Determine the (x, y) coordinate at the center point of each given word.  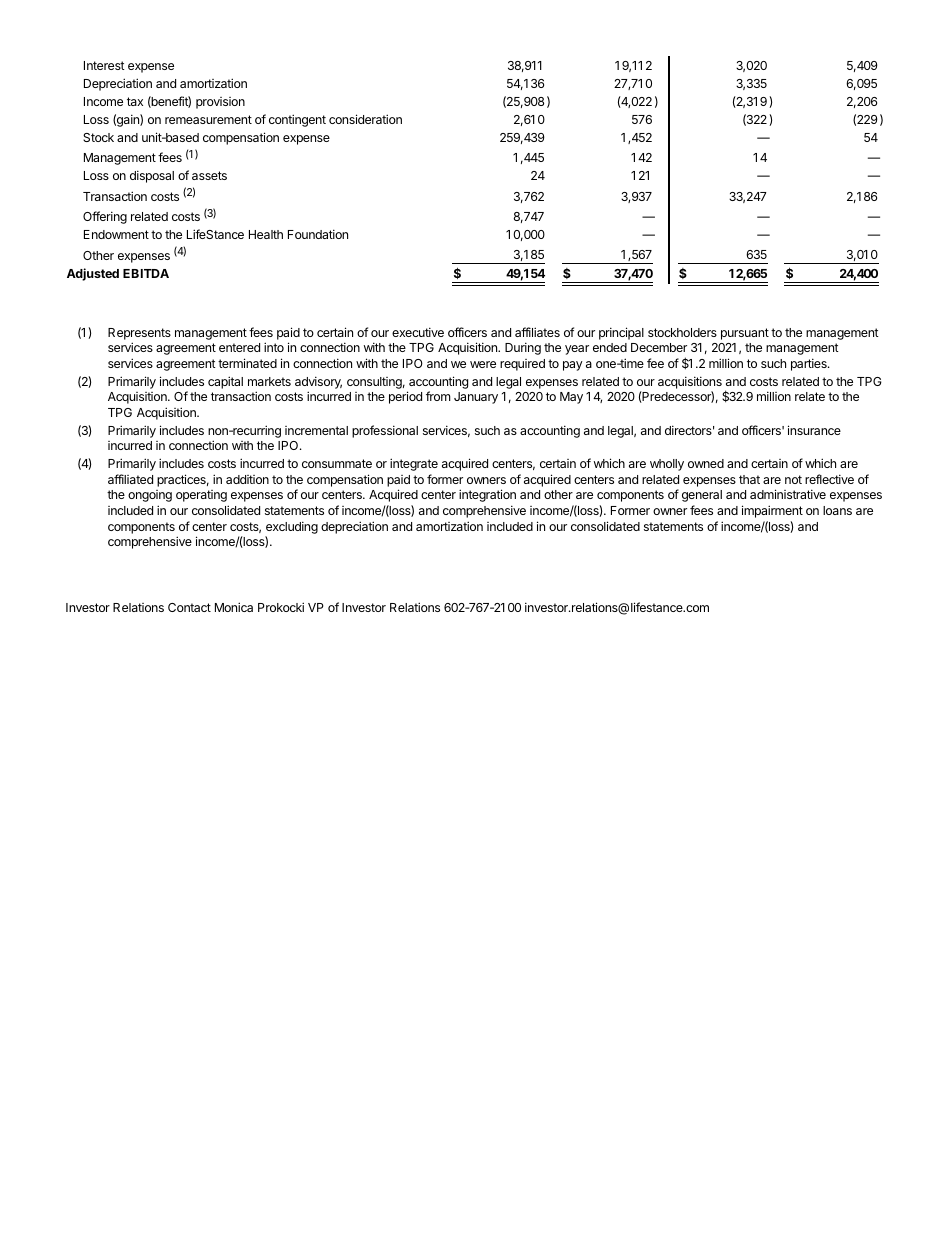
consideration (365, 119)
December (659, 347)
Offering (105, 217)
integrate (414, 464)
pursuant (745, 334)
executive (418, 332)
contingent (297, 120)
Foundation (318, 234)
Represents (139, 334)
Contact (189, 607)
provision (220, 103)
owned (706, 463)
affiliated (130, 479)
